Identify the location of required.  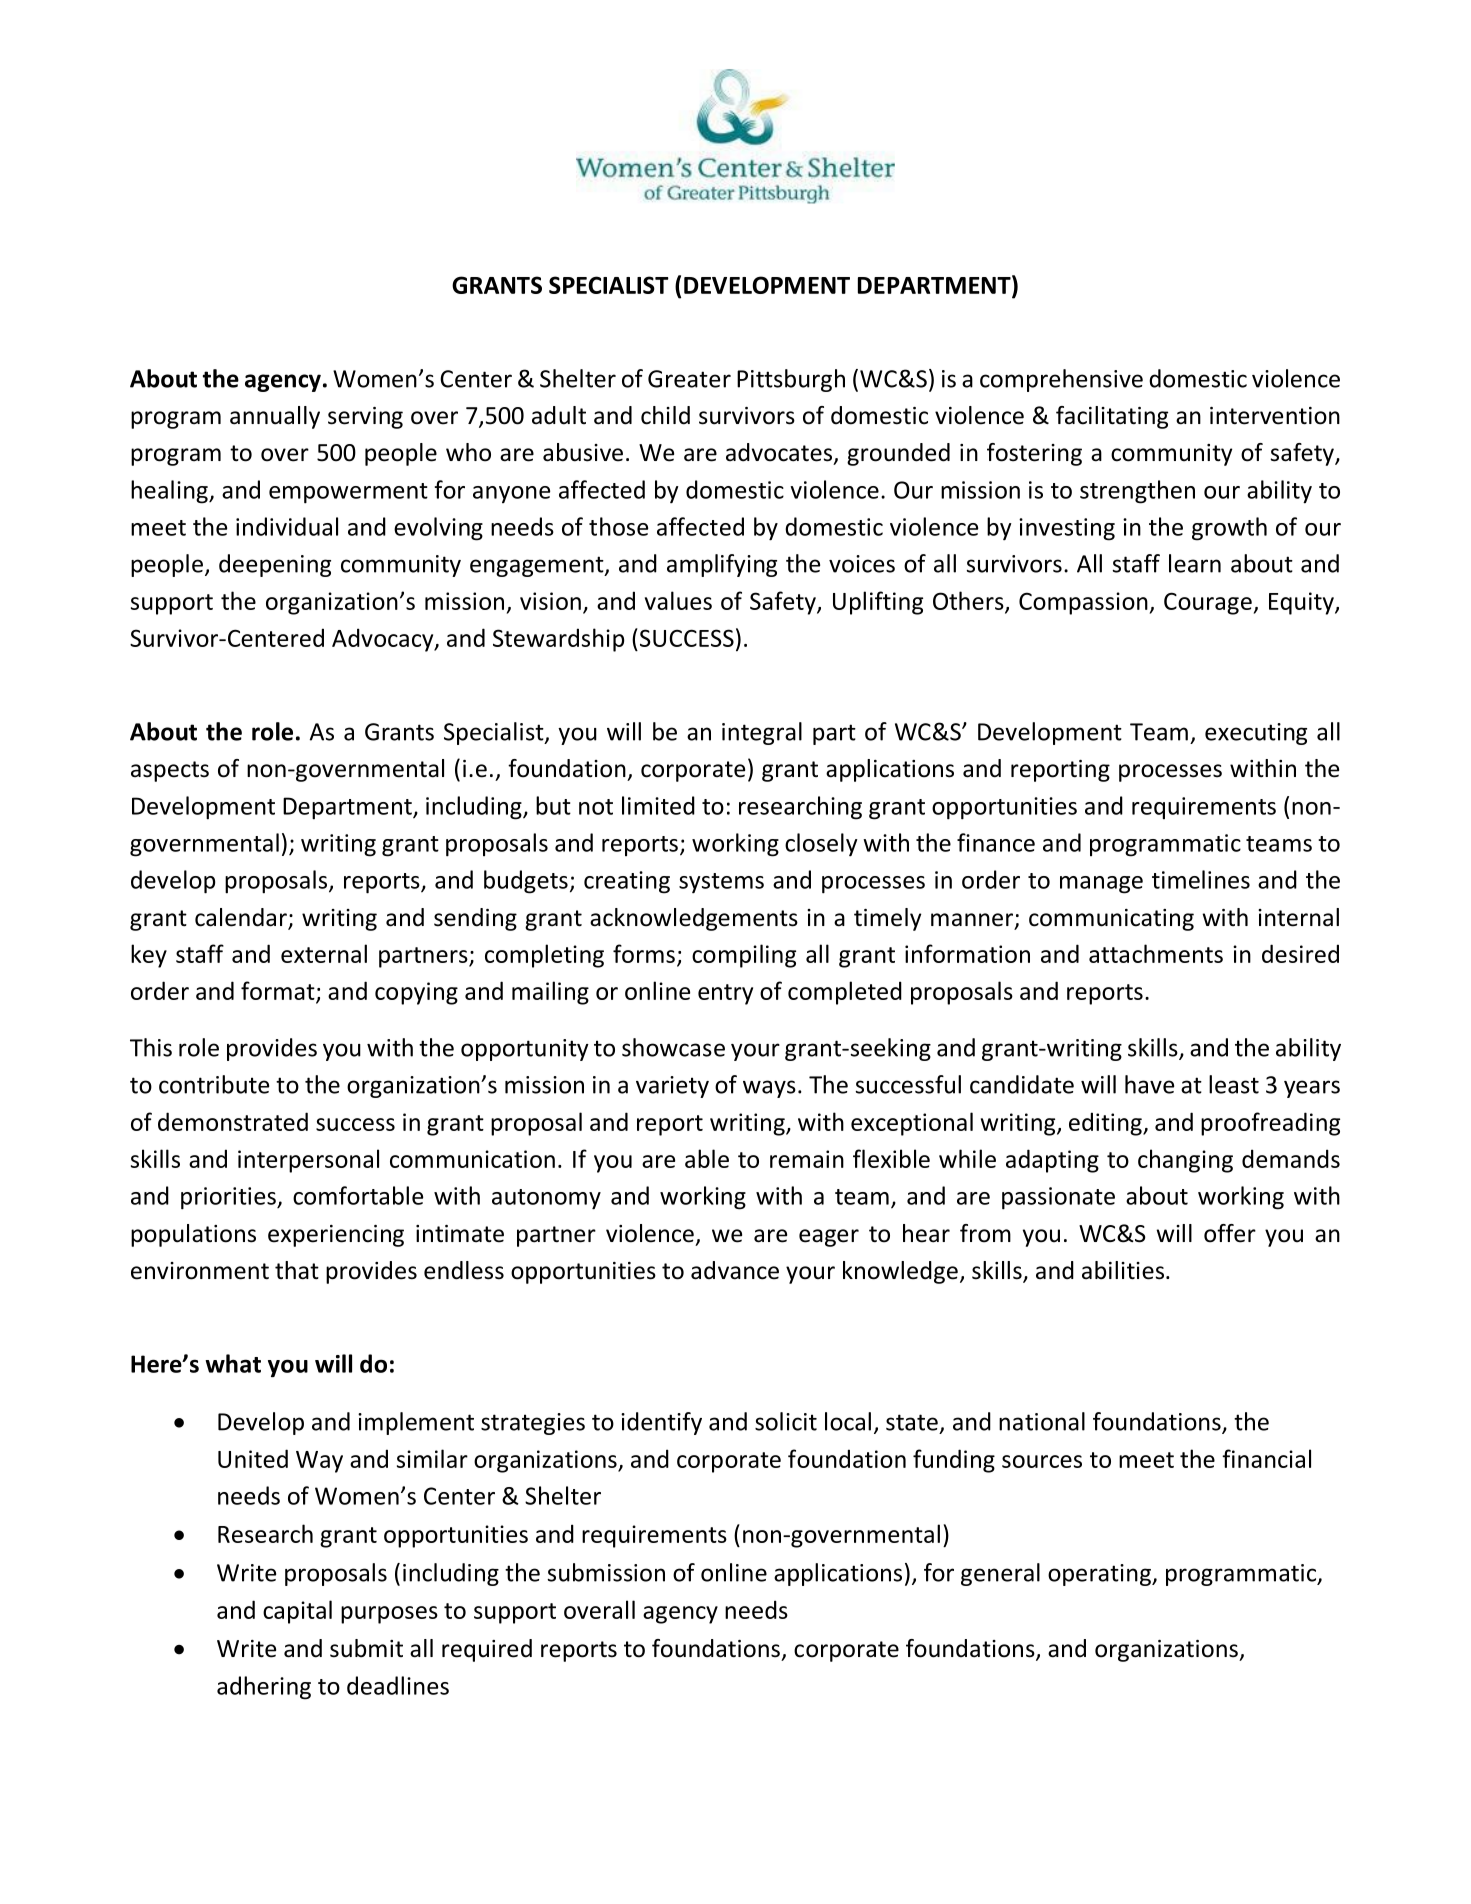
(487, 1650).
